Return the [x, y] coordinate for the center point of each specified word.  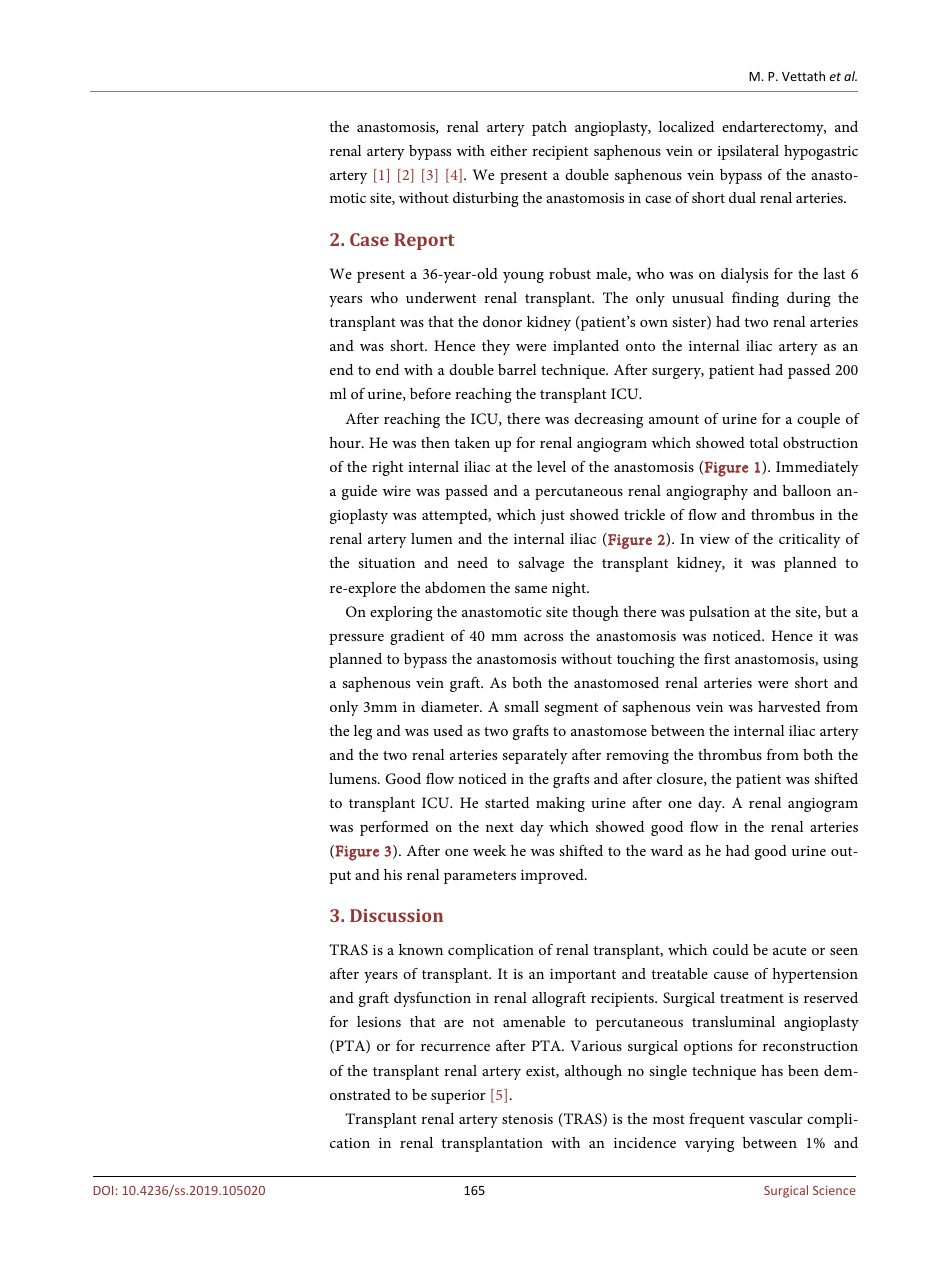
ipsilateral [748, 152]
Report [424, 241]
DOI [103, 1190]
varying [709, 1145]
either [508, 150]
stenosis [527, 1119]
